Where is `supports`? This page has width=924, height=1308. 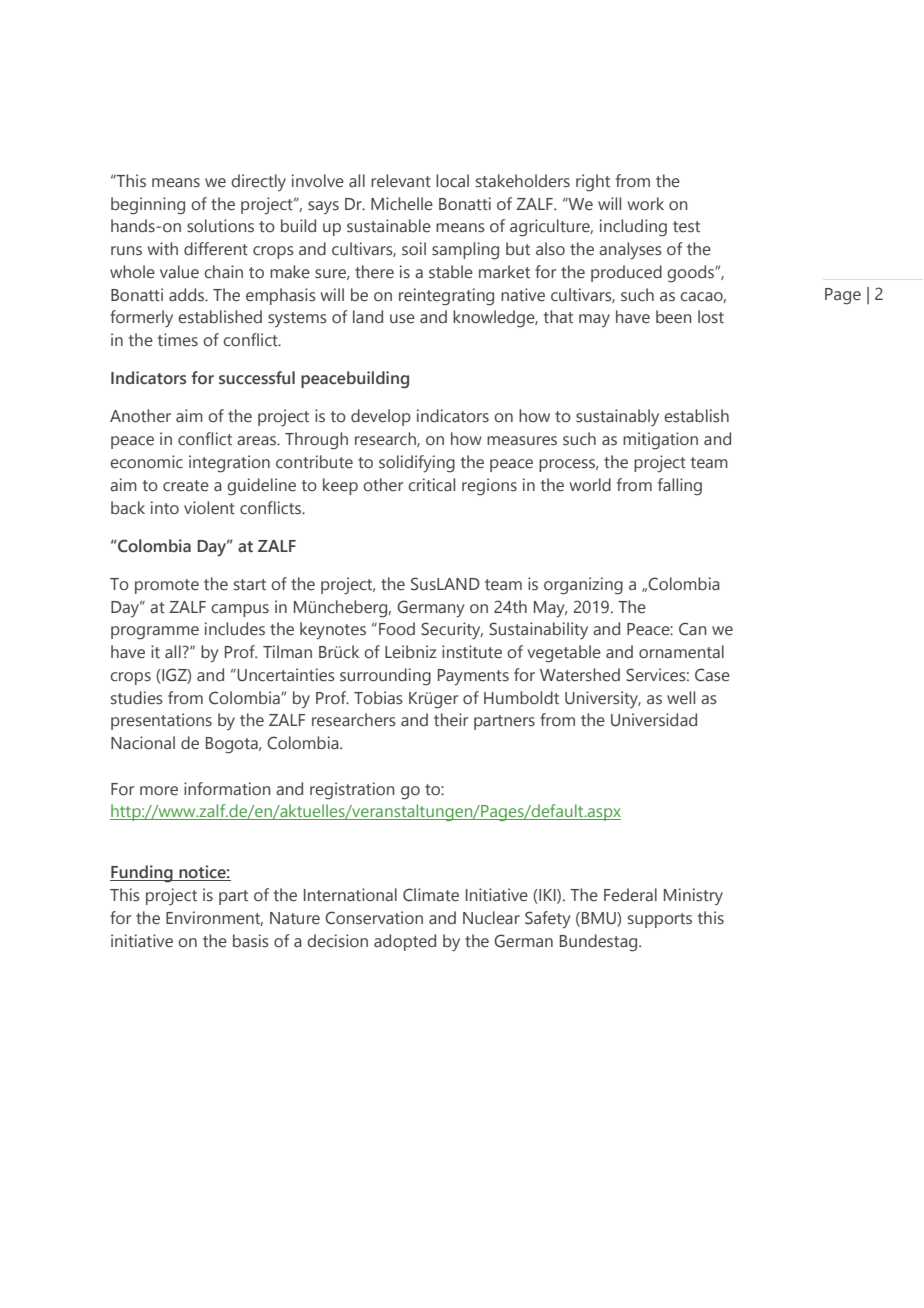 supports is located at coordinates (660, 920).
